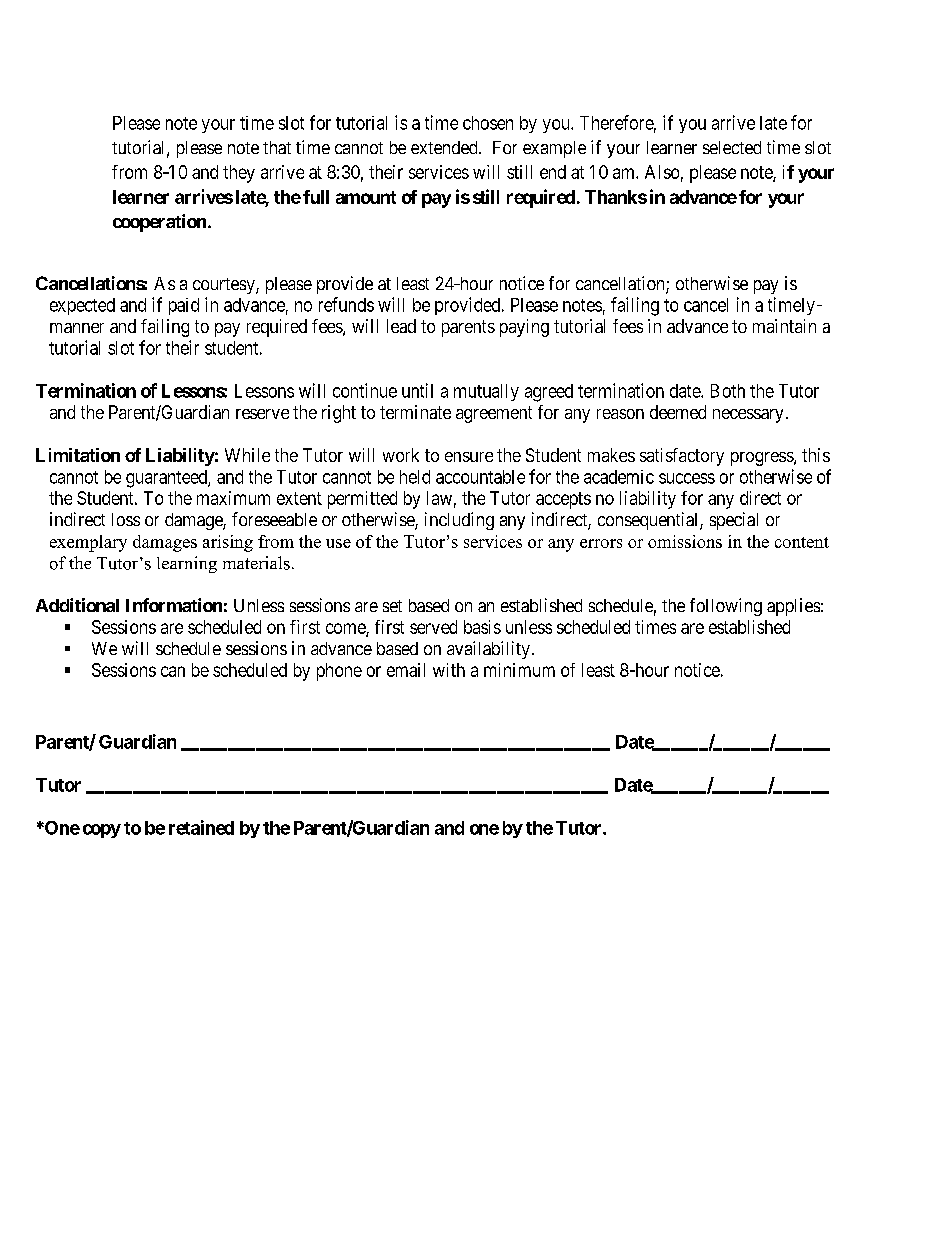 The image size is (952, 1233). What do you see at coordinates (732, 147) in the screenshot?
I see `selected` at bounding box center [732, 147].
